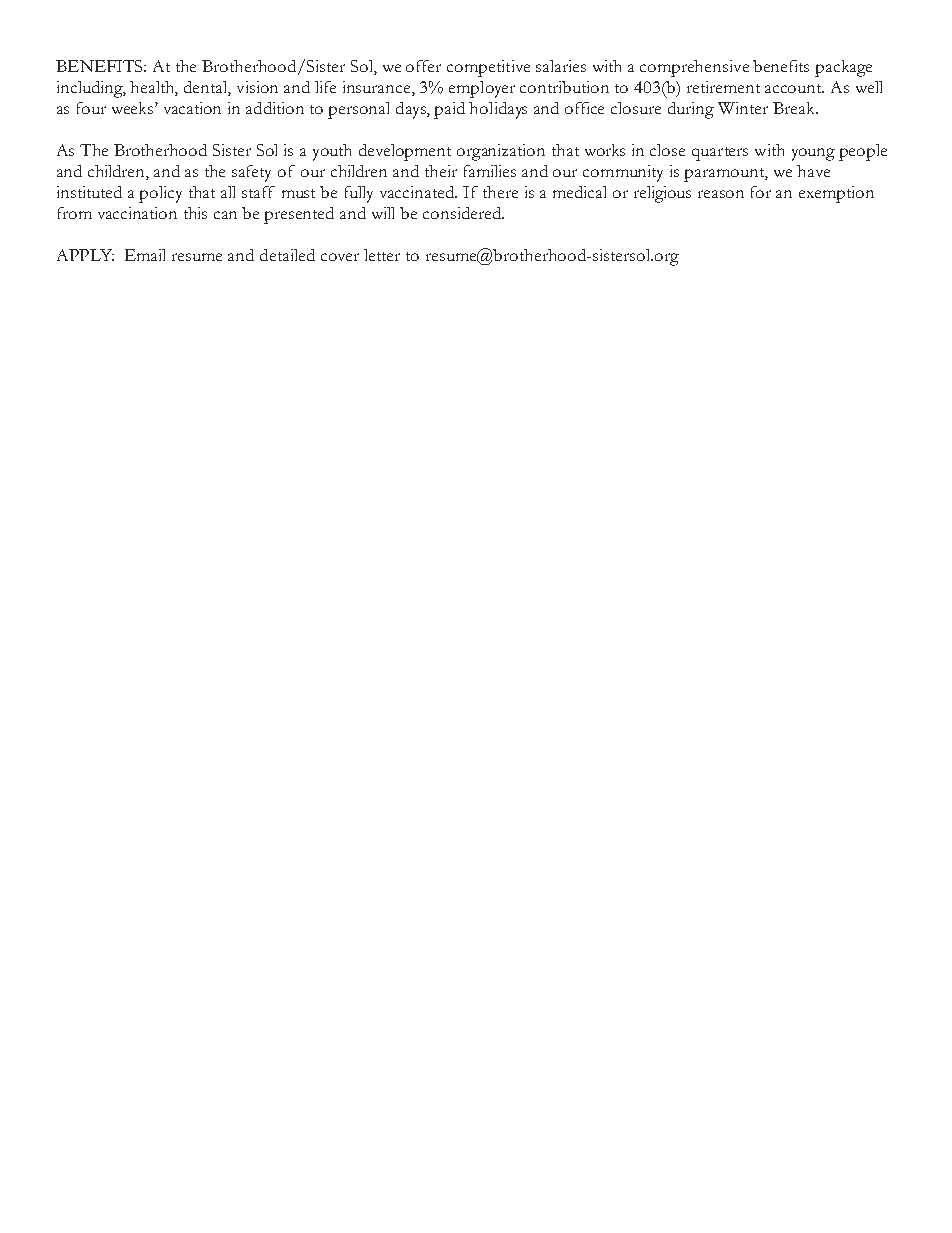 This screenshot has width=952, height=1233. What do you see at coordinates (145, 255) in the screenshot?
I see `Email` at bounding box center [145, 255].
